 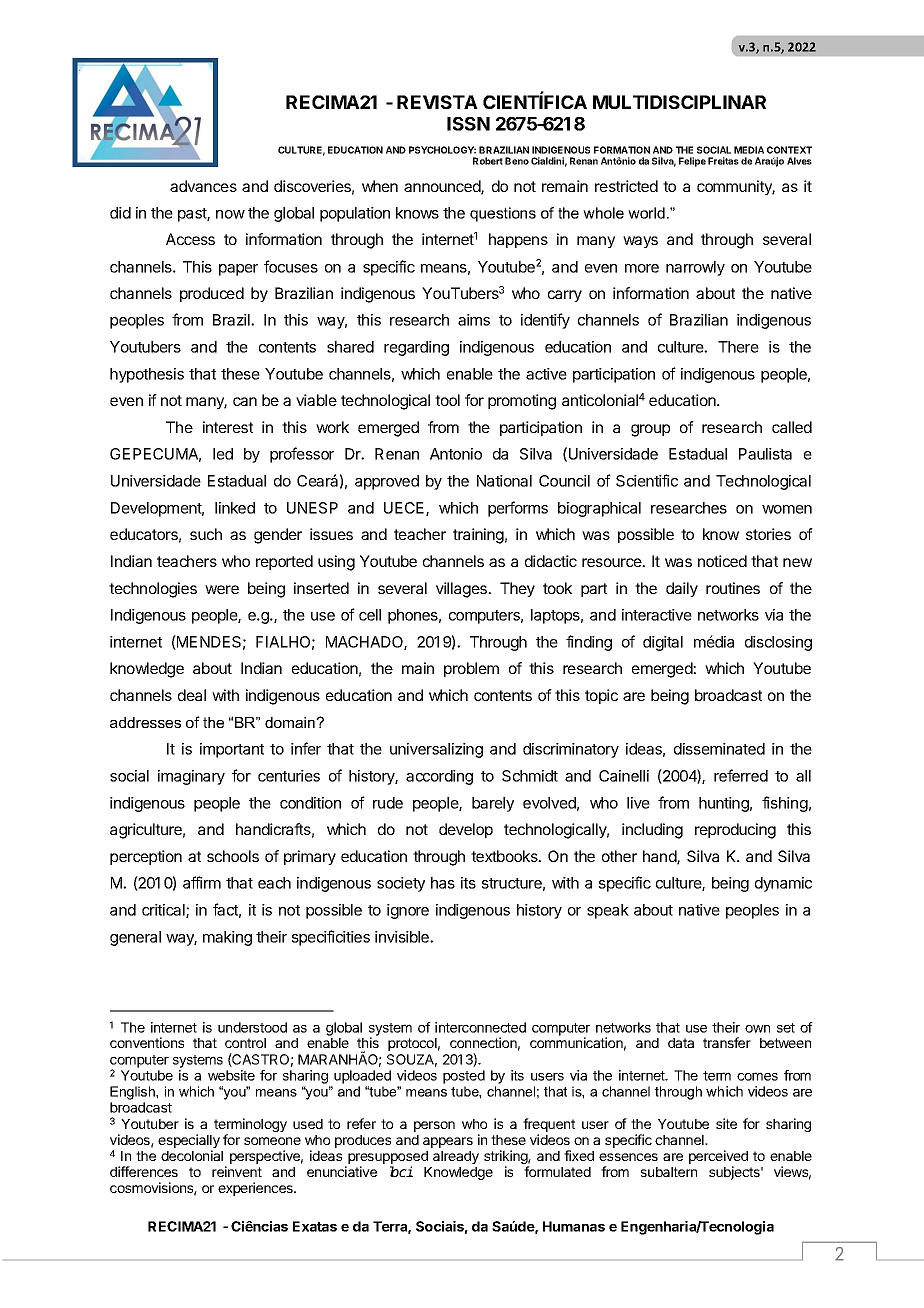 I want to click on problem, so click(x=471, y=669).
